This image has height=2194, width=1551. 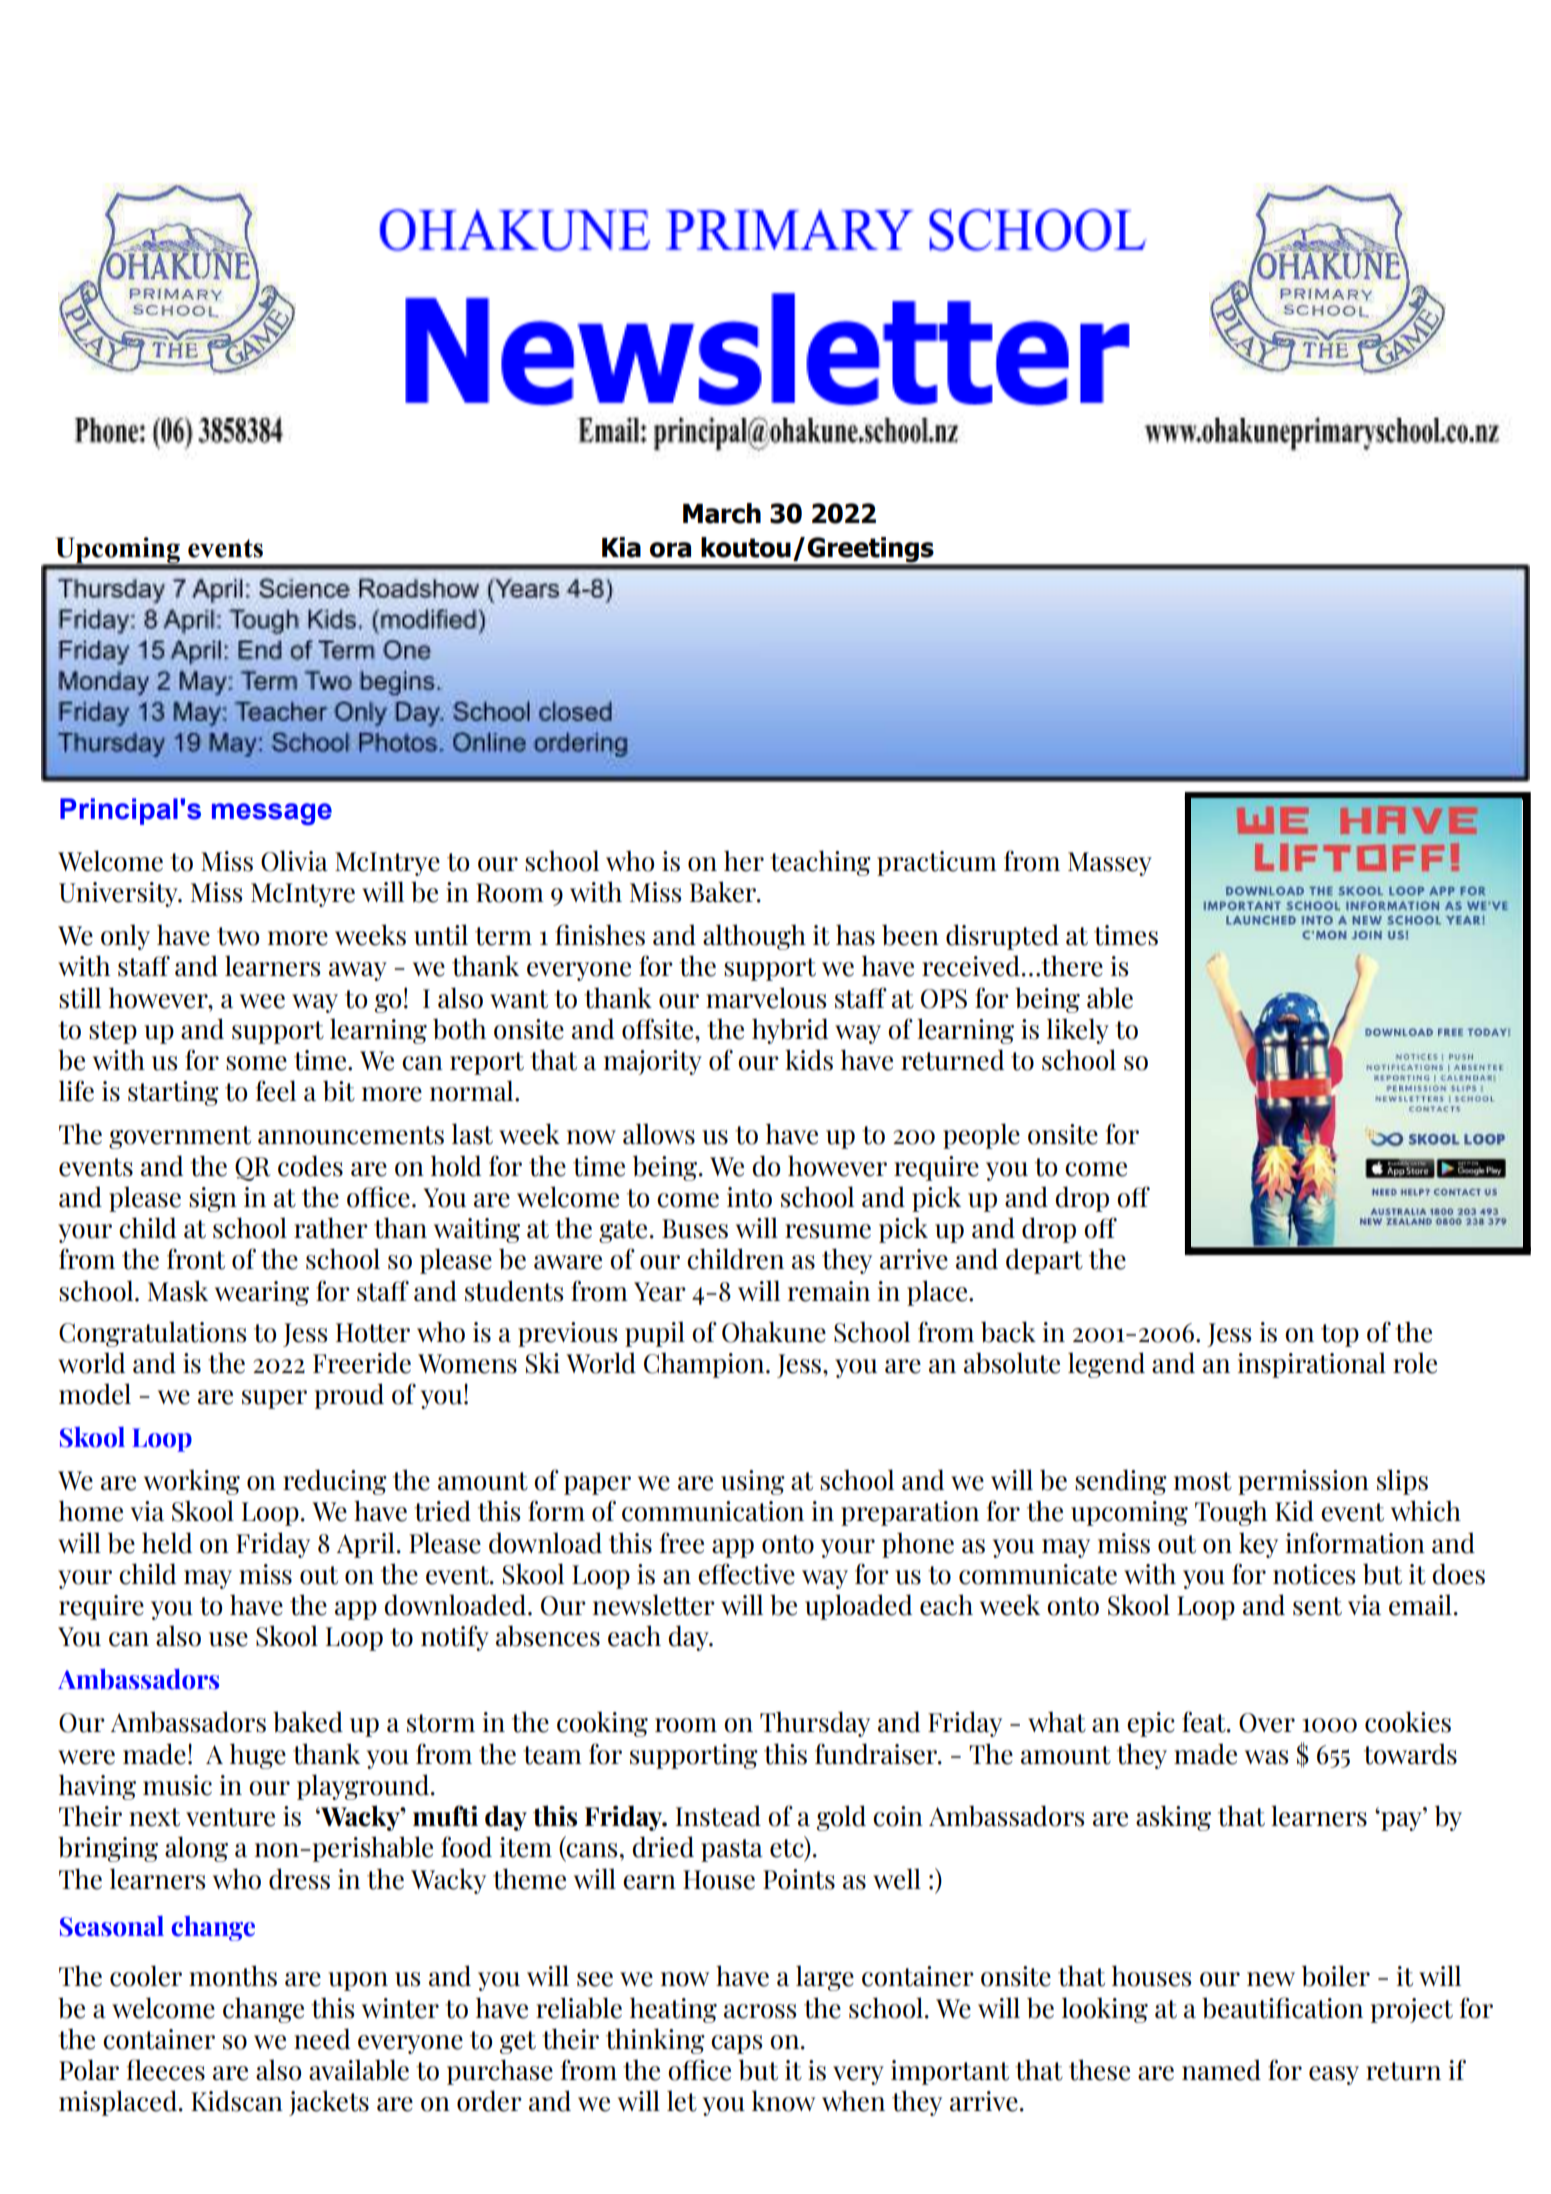 What do you see at coordinates (1340, 1335) in the image?
I see `top` at bounding box center [1340, 1335].
